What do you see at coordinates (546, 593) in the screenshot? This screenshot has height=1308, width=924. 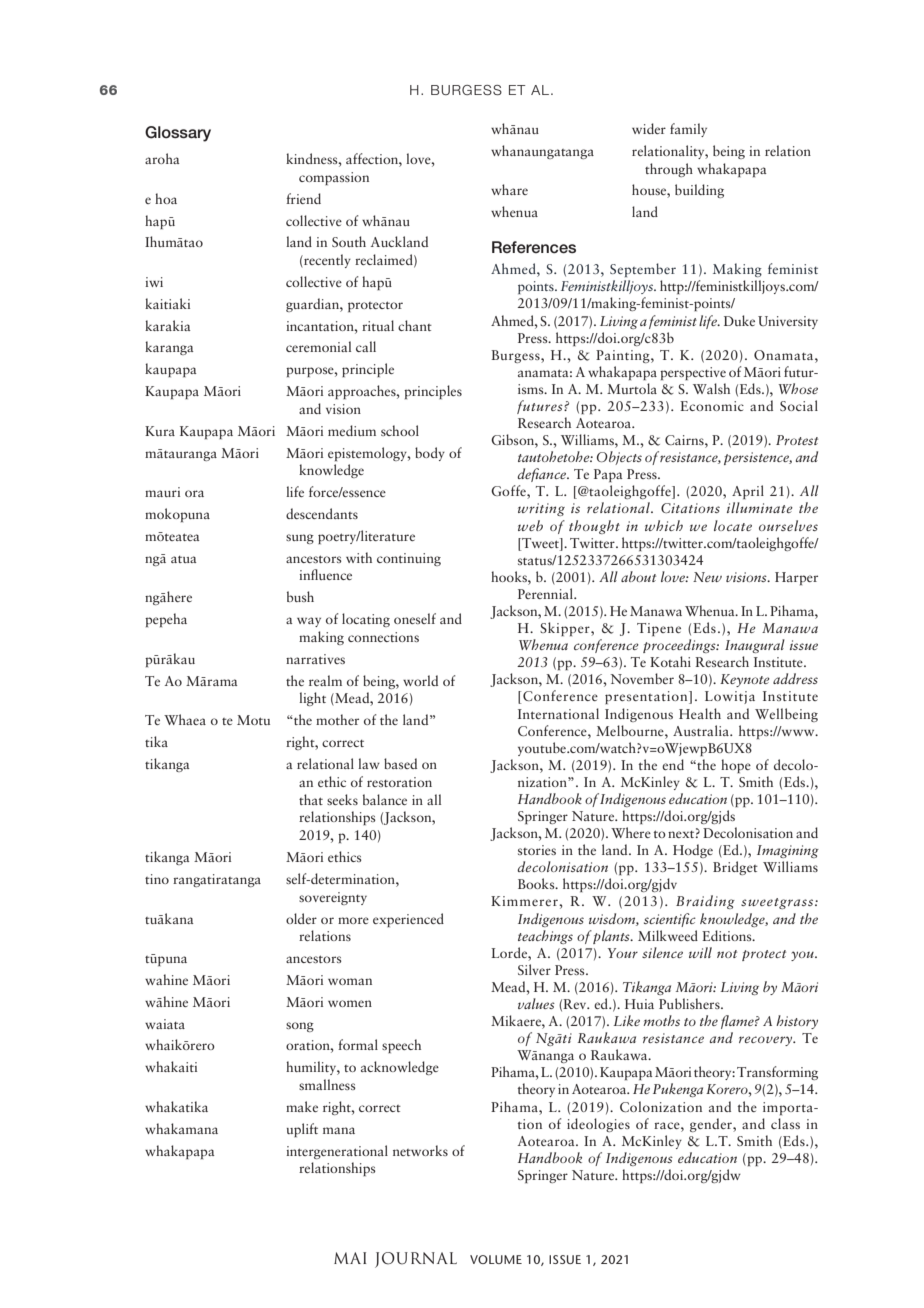 I see `Perennial` at bounding box center [546, 593].
